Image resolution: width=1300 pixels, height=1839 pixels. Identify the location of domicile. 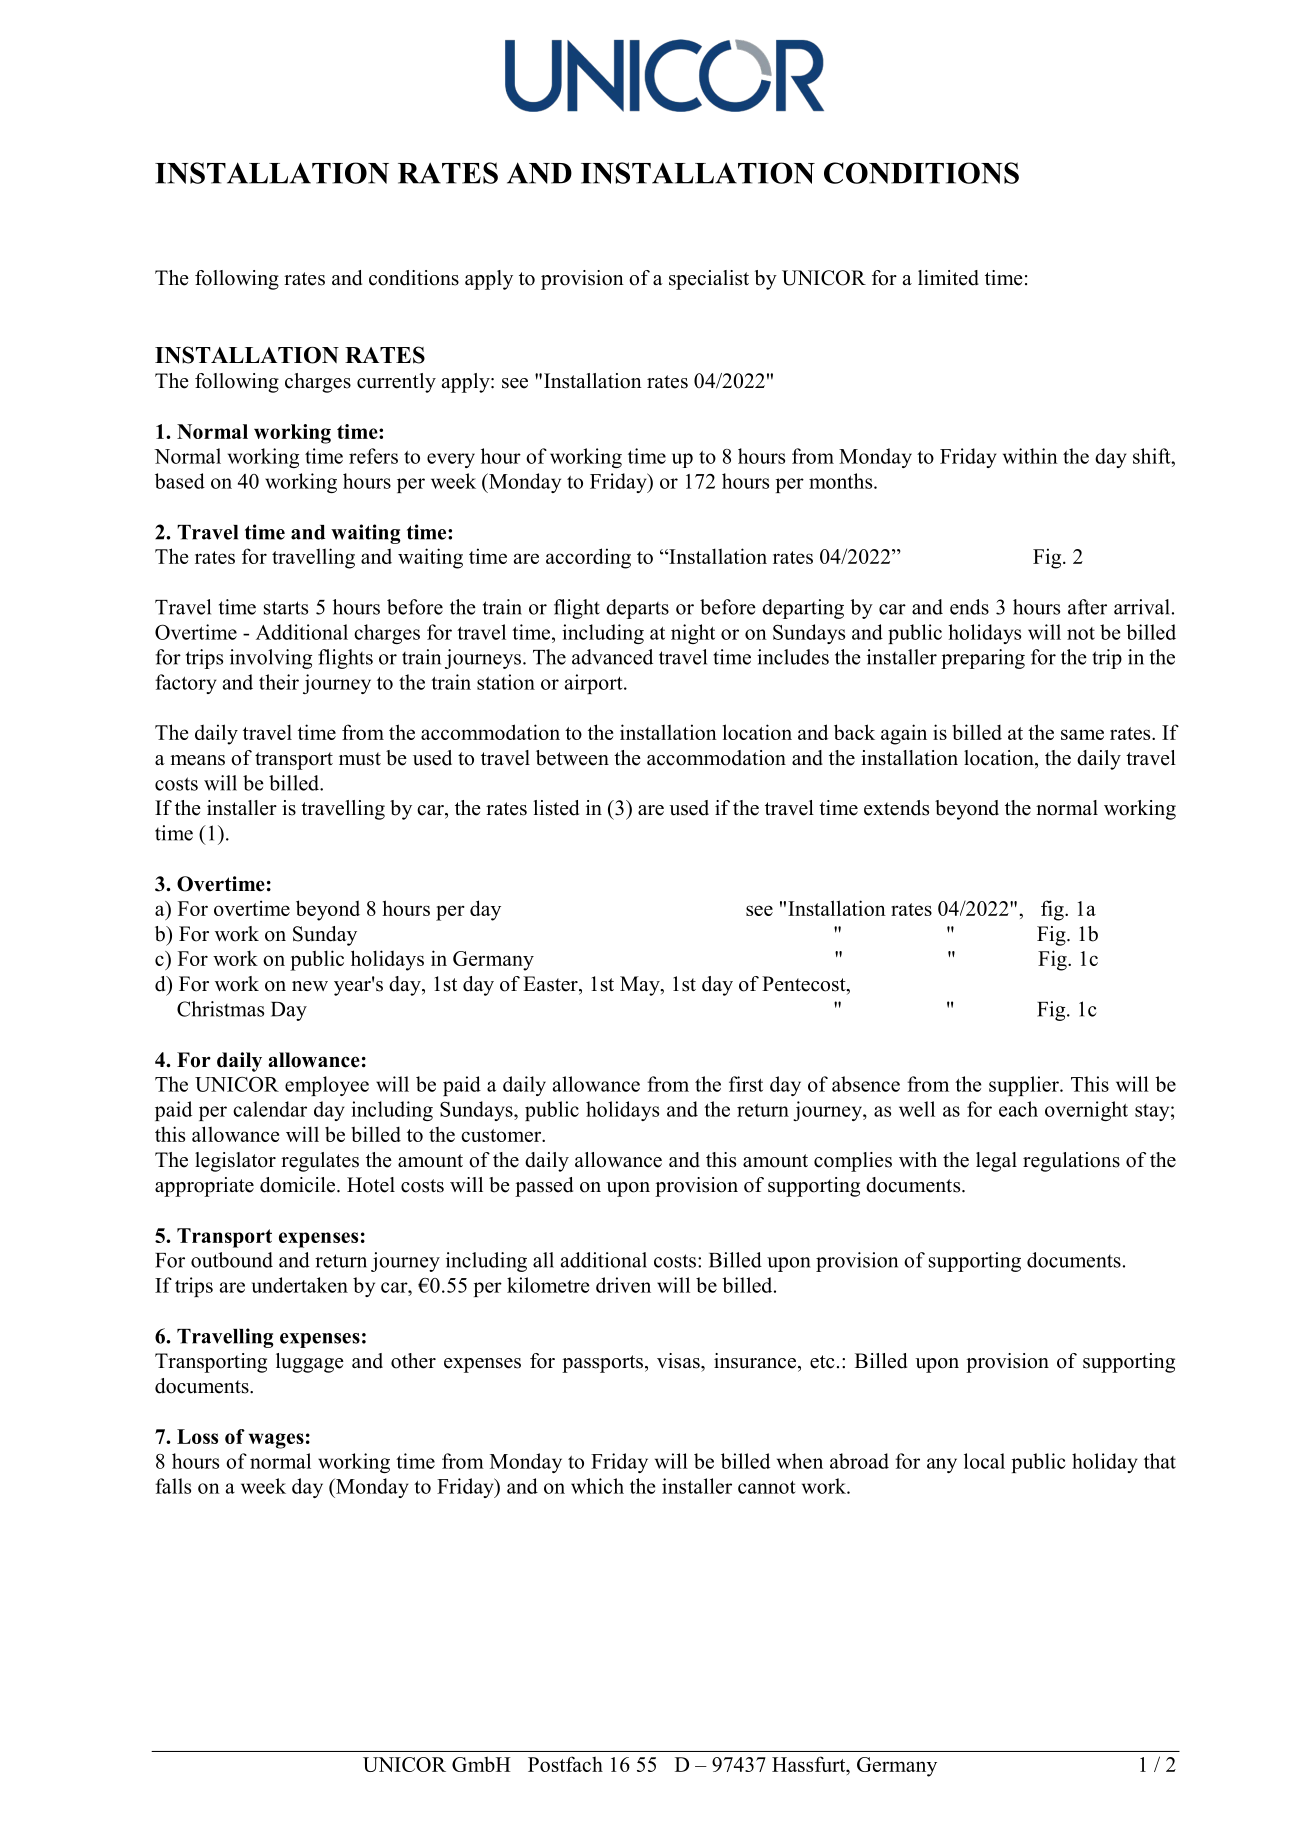
(299, 1185).
